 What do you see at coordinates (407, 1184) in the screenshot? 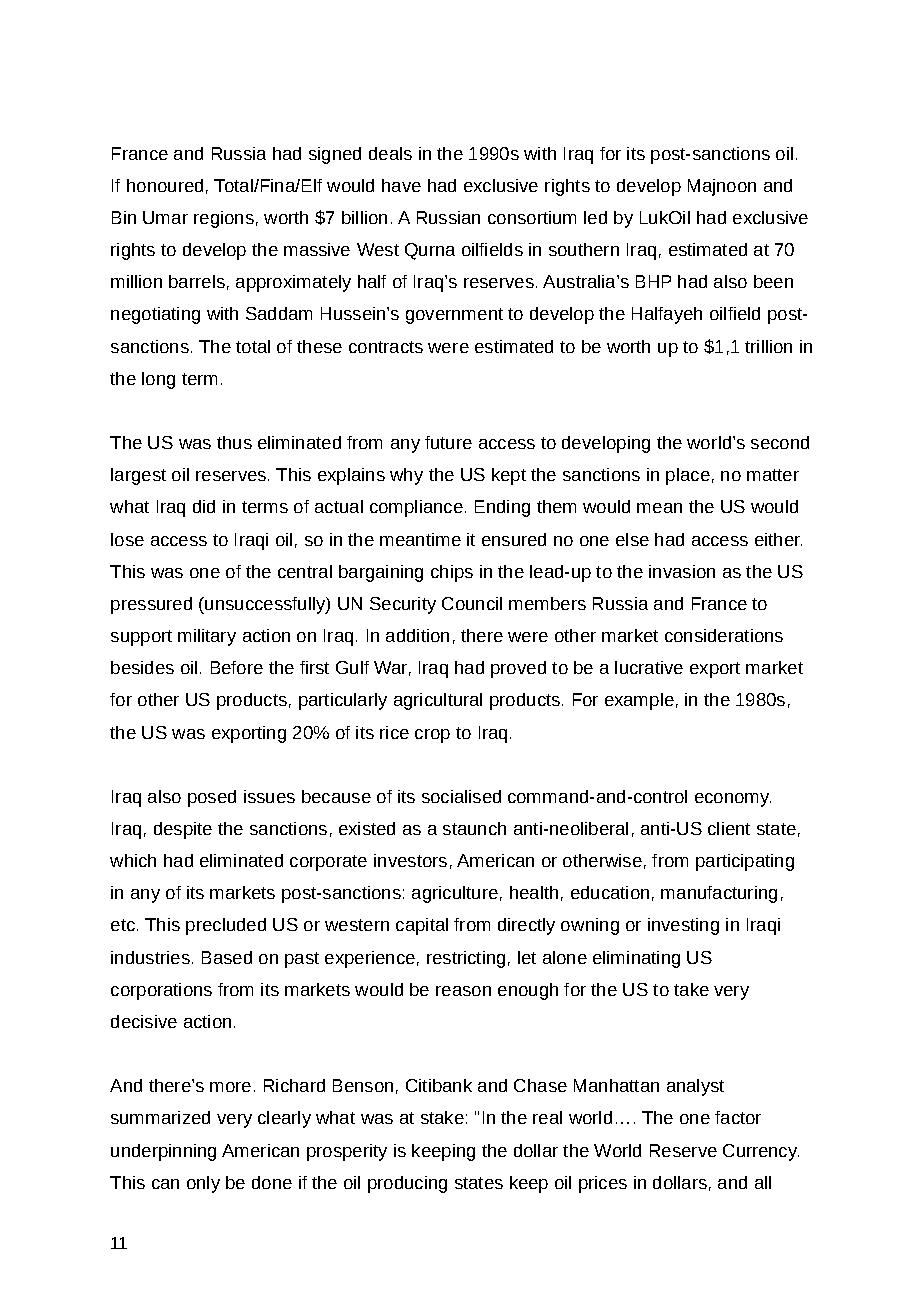
I see `producing` at bounding box center [407, 1184].
